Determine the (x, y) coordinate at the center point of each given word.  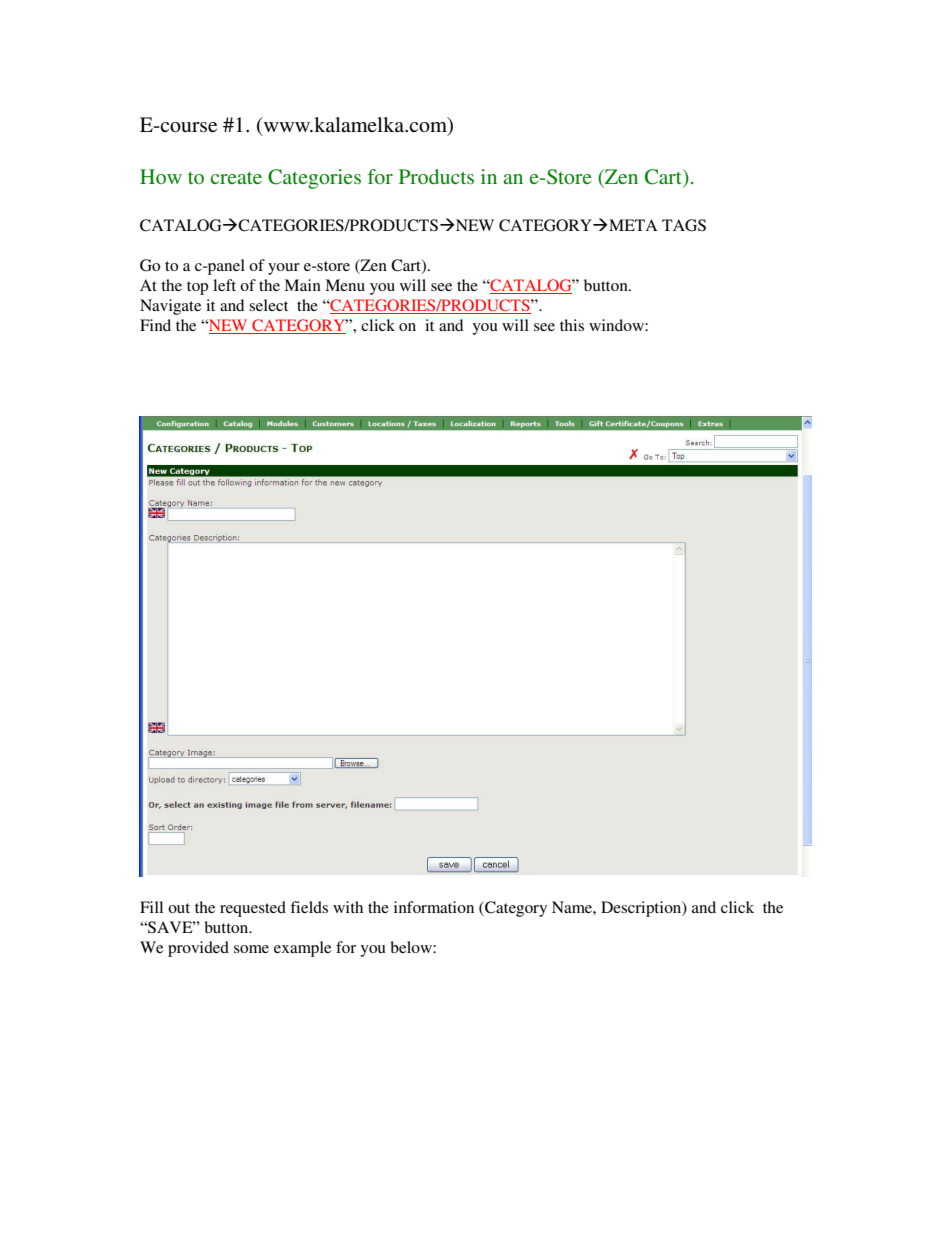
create (236, 178)
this (572, 325)
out (179, 908)
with (348, 907)
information (434, 907)
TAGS (684, 225)
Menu (345, 285)
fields (309, 907)
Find (155, 325)
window (617, 325)
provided (198, 949)
